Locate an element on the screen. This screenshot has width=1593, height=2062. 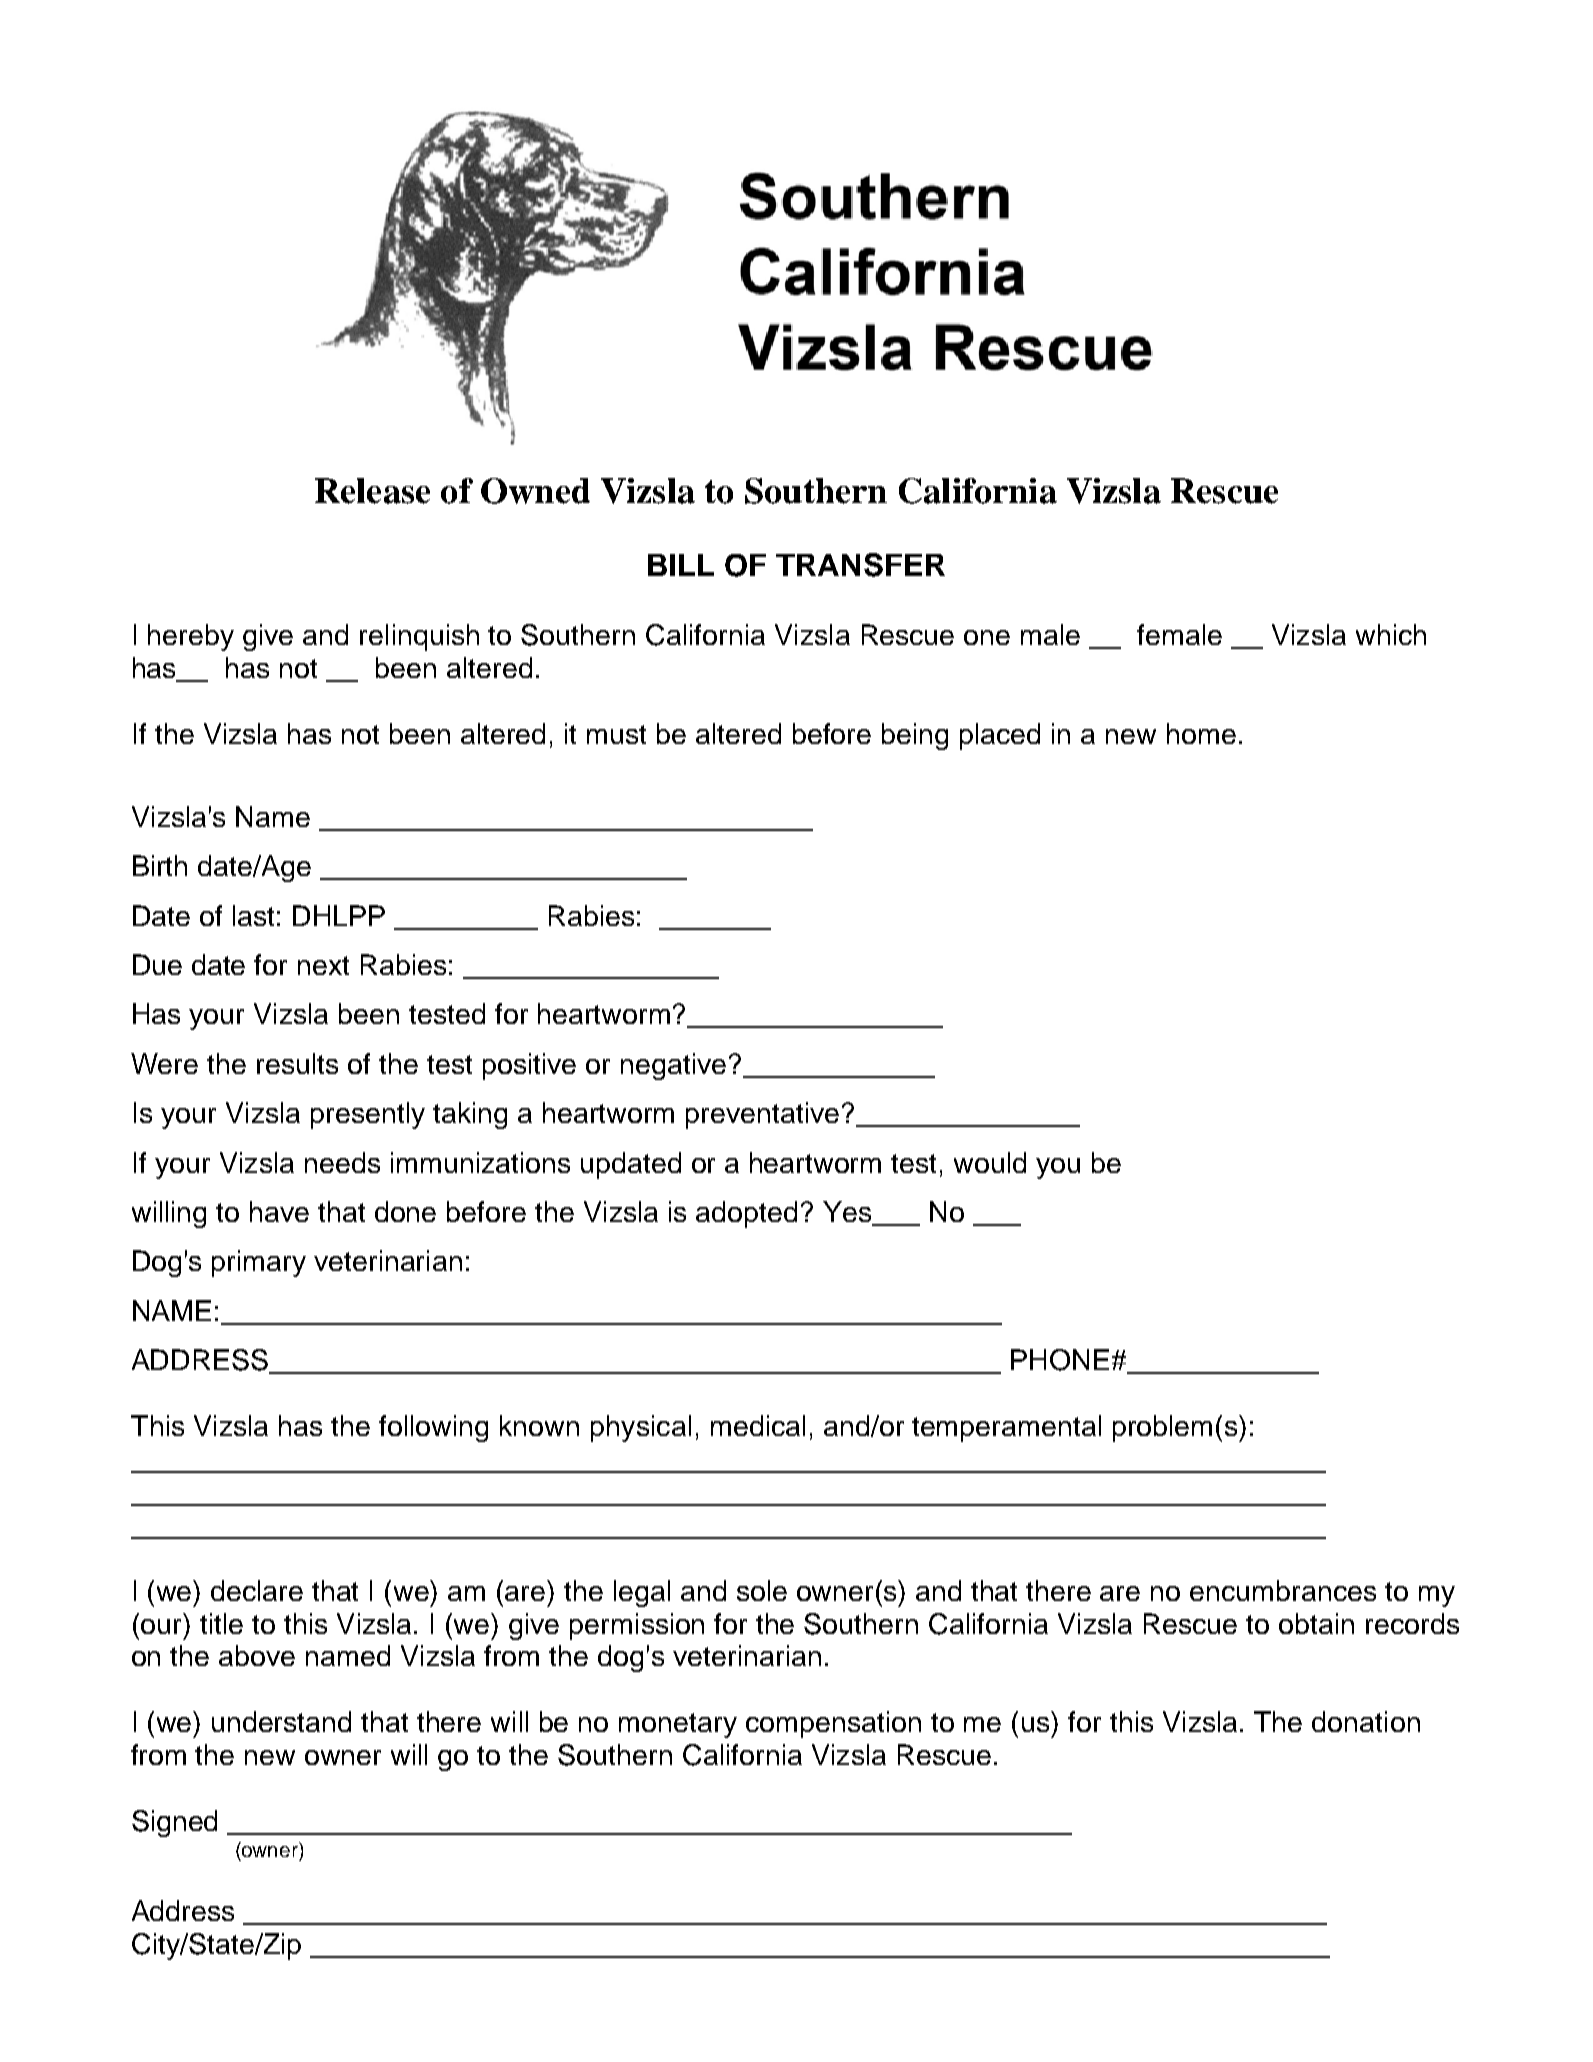
home is located at coordinates (1201, 733).
